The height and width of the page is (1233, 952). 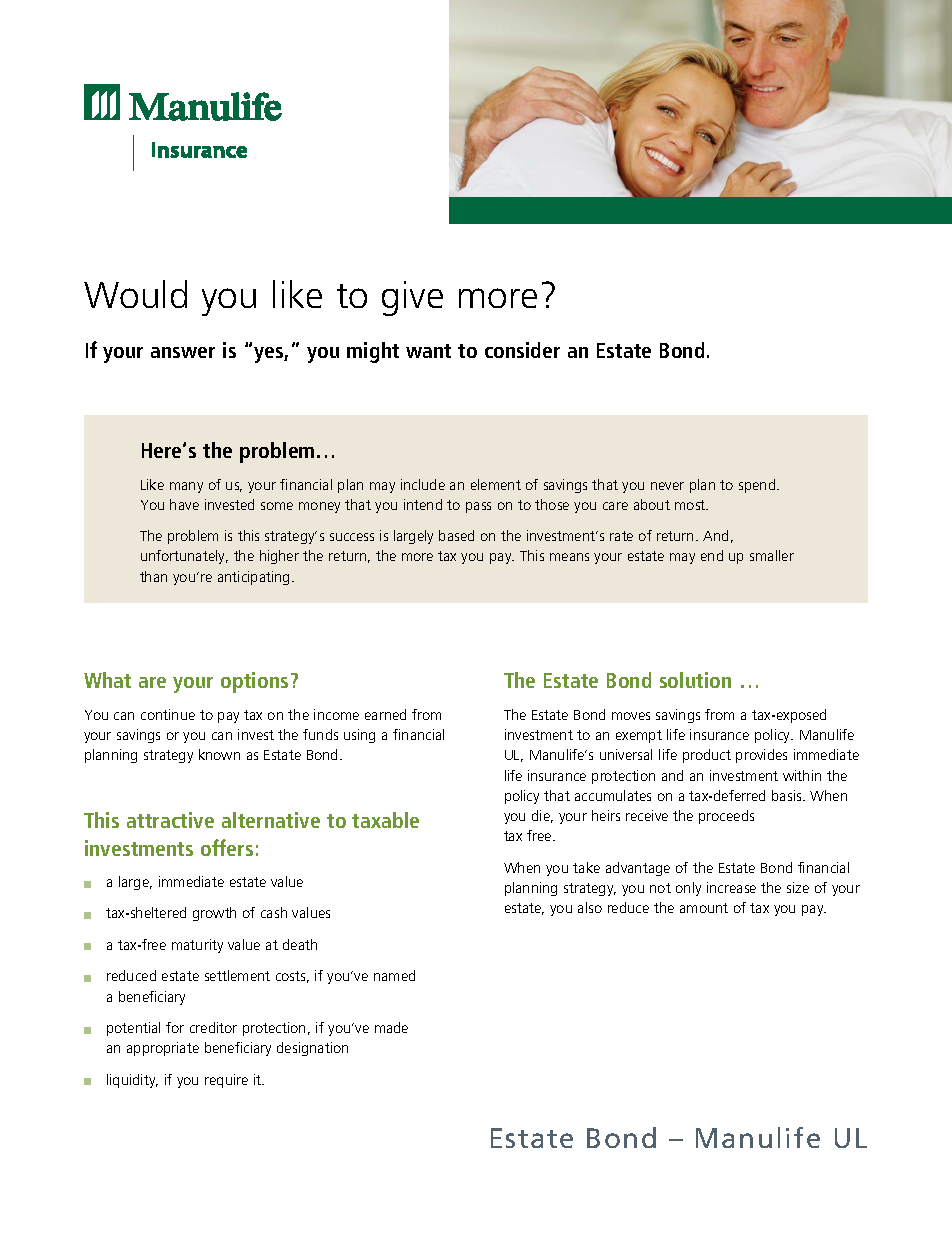 I want to click on earned, so click(x=385, y=714).
